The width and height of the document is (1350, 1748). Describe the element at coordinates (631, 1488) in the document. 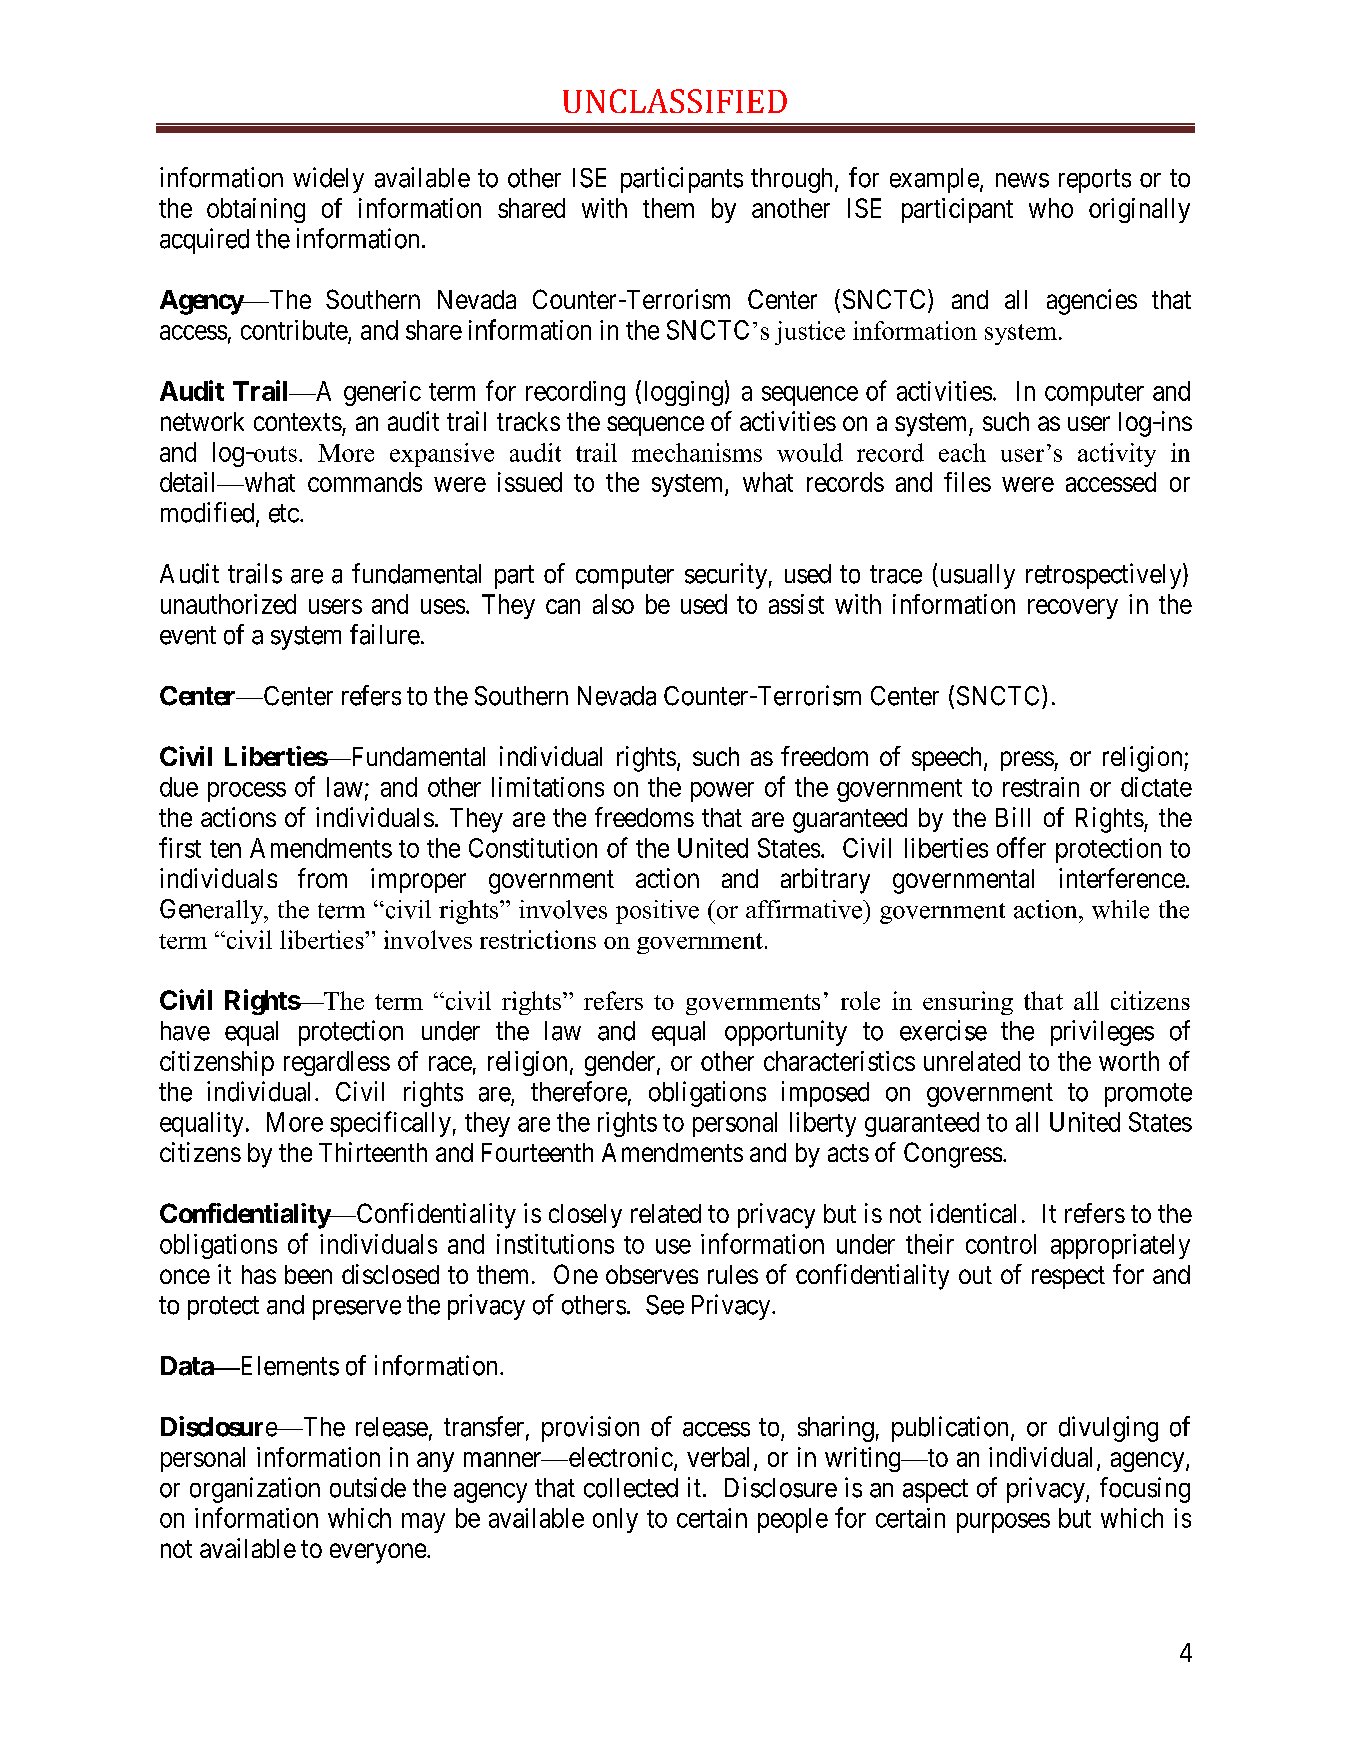

I see `collected` at that location.
